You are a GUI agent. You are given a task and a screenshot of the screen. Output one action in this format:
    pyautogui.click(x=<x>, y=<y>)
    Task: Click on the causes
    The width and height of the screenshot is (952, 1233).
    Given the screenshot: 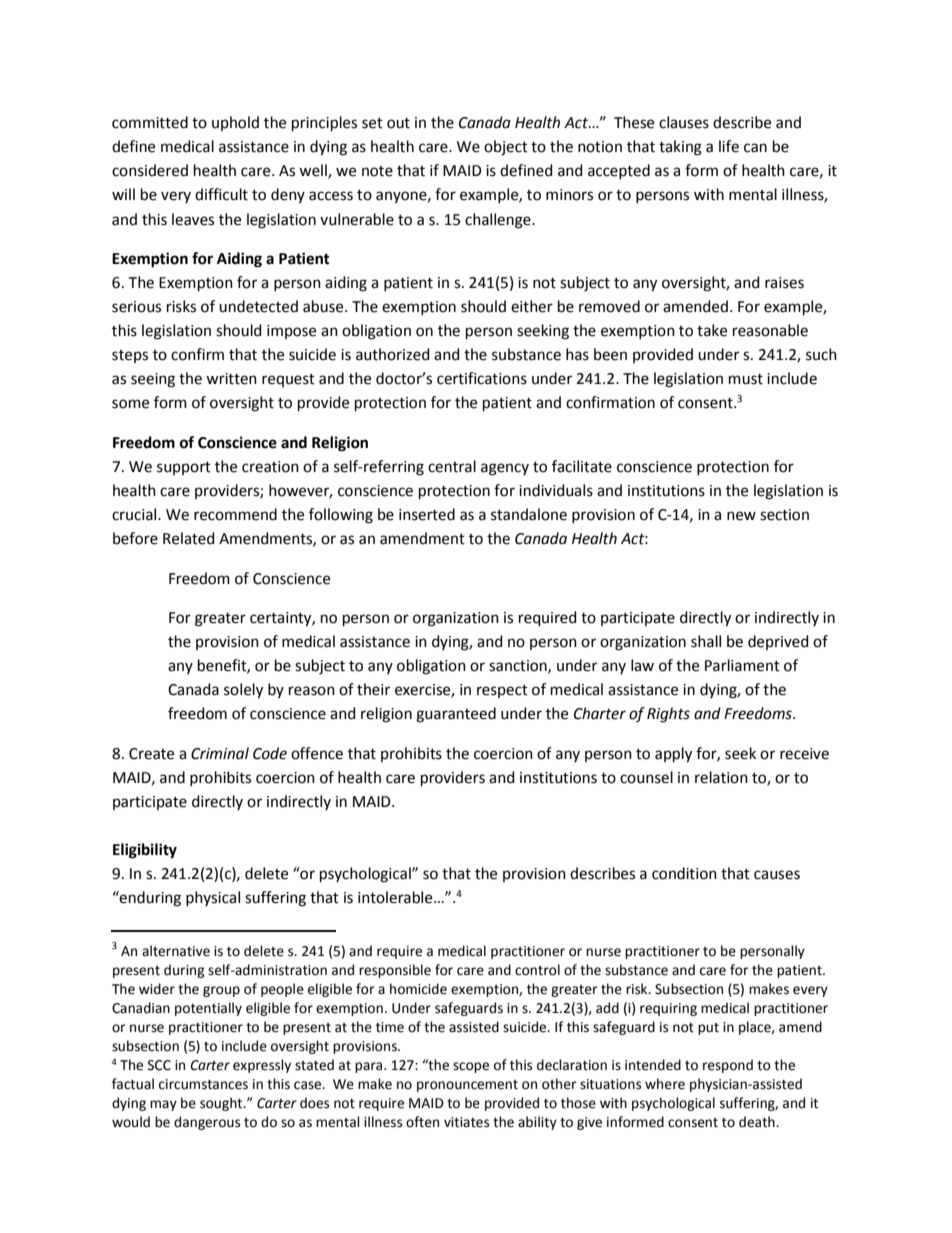 What is the action you would take?
    pyautogui.click(x=777, y=875)
